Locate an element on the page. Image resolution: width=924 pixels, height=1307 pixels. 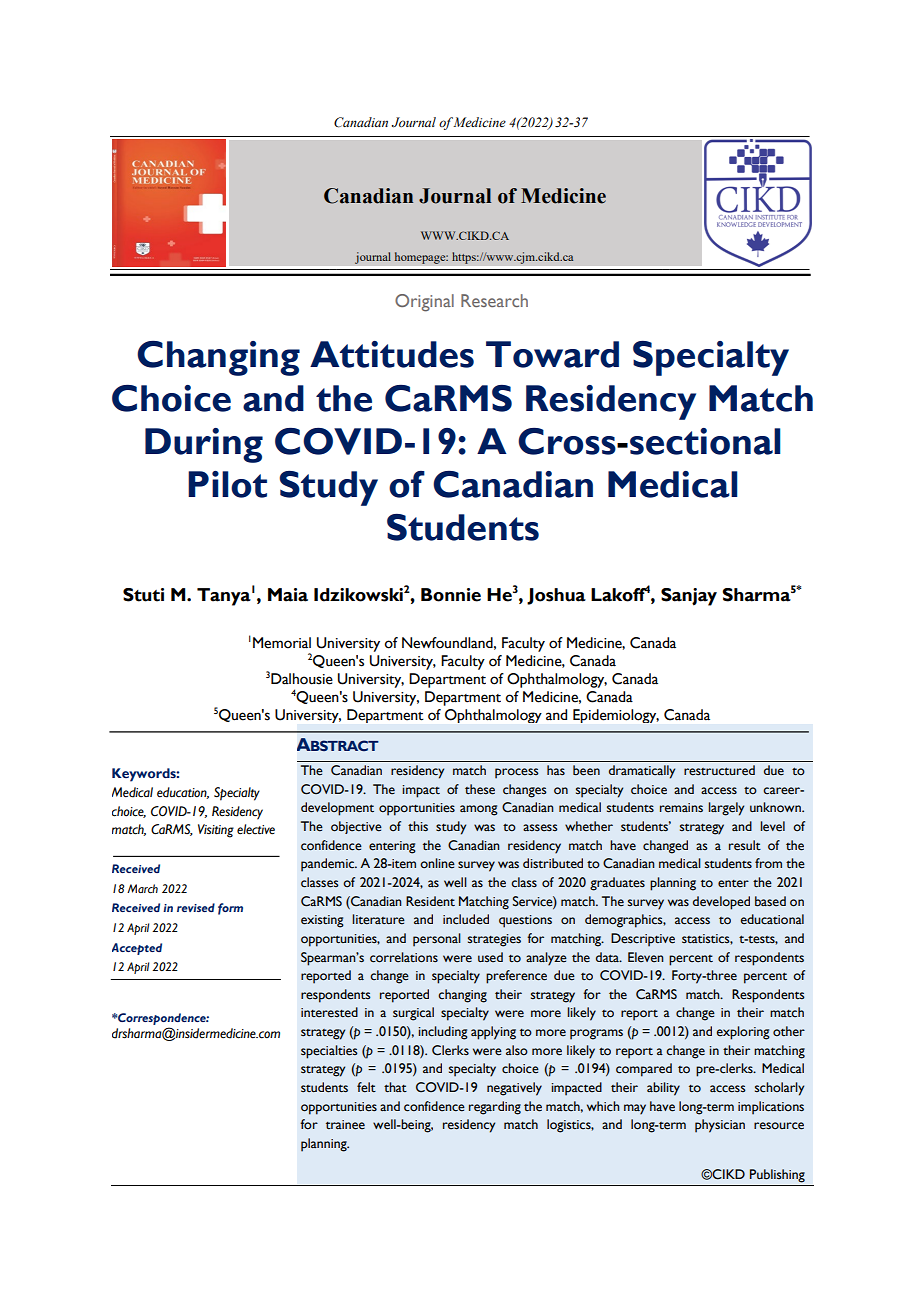
Visiting is located at coordinates (216, 831).
